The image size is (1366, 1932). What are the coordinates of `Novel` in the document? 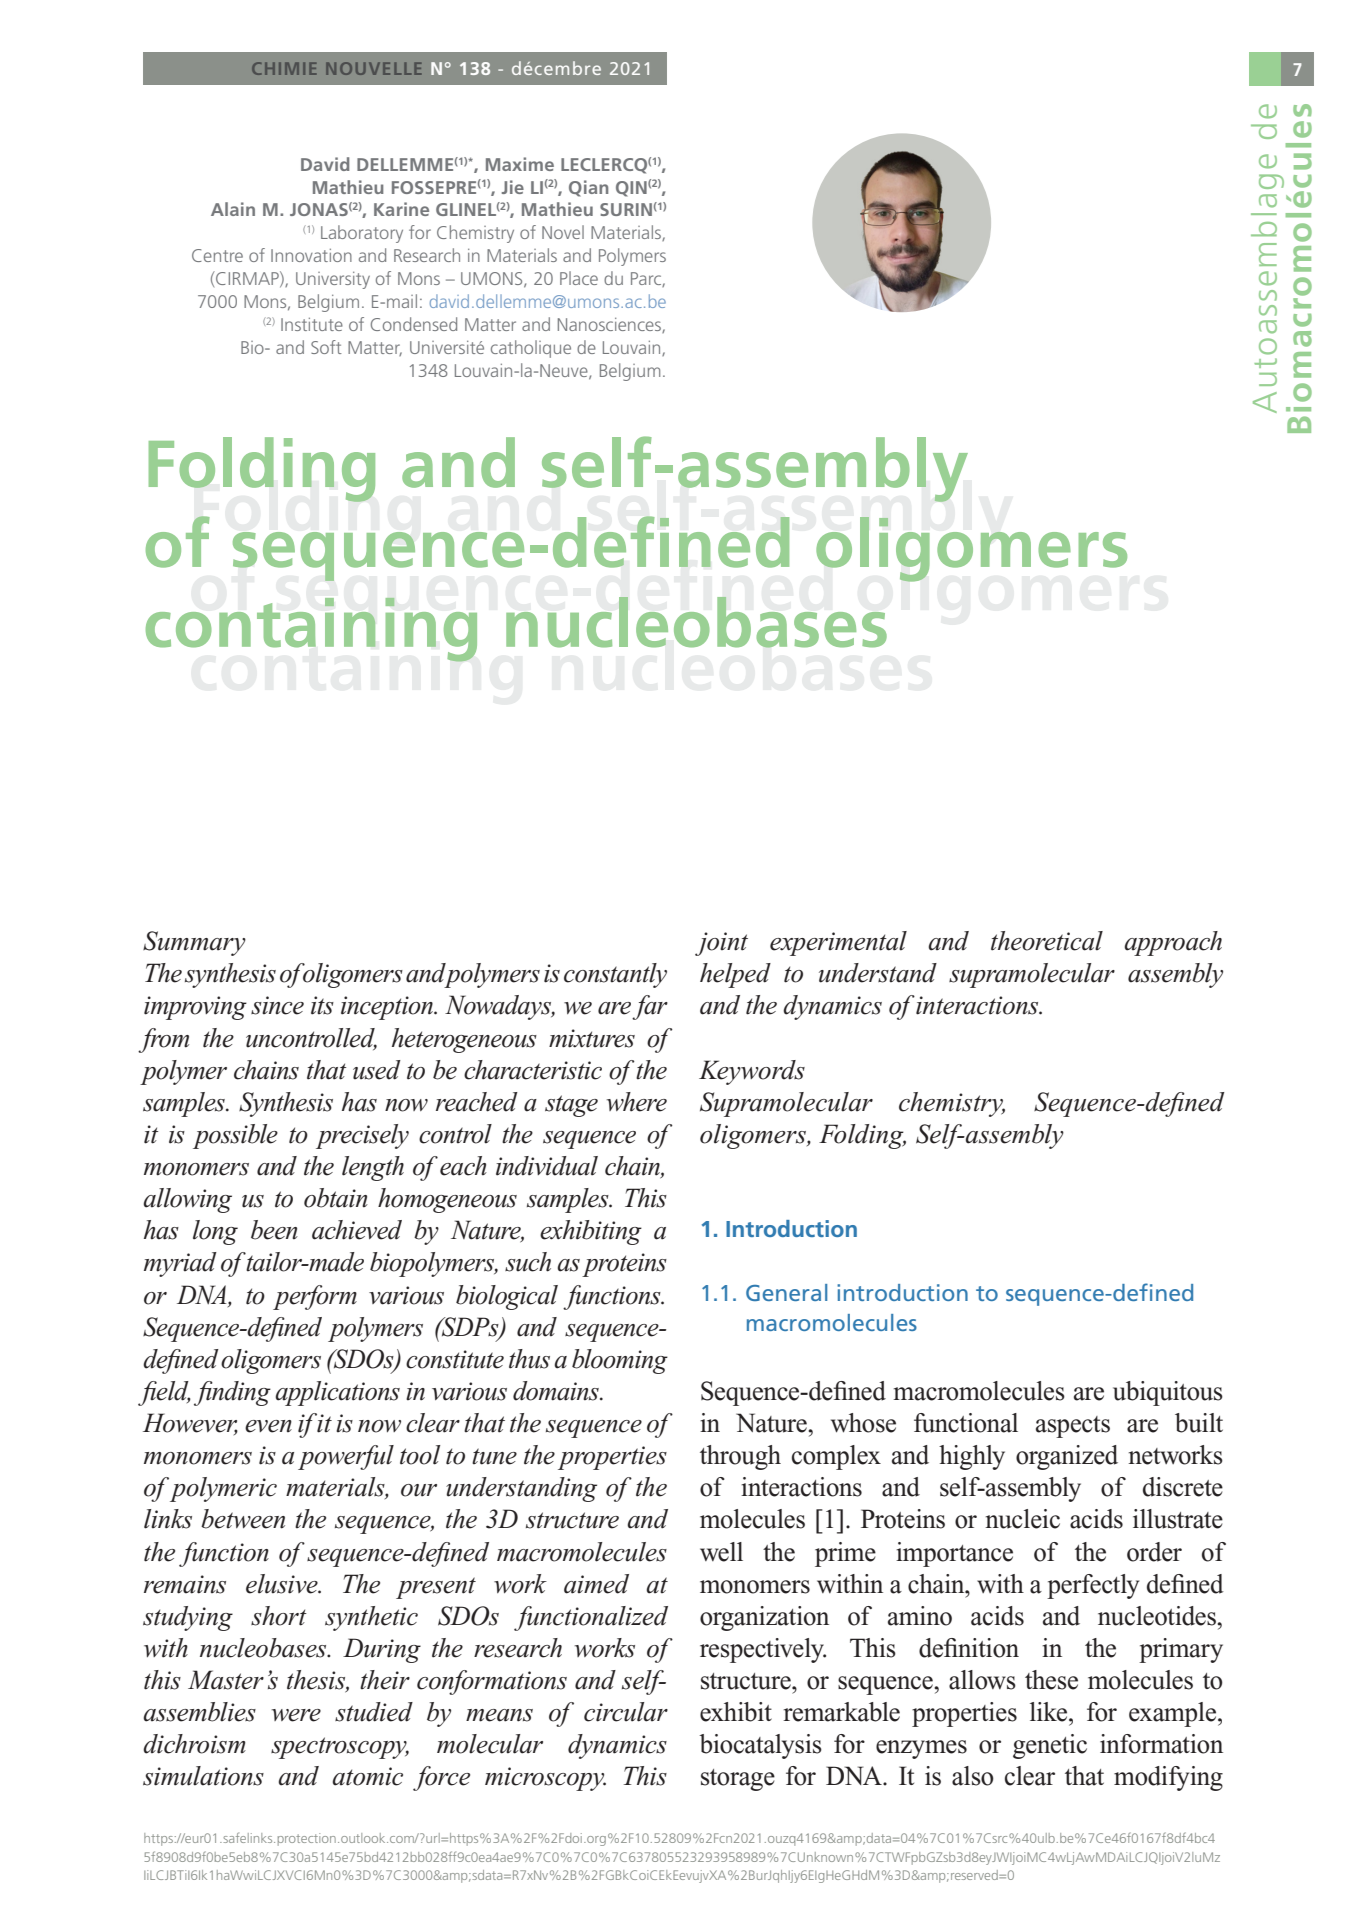 It's located at (563, 232).
